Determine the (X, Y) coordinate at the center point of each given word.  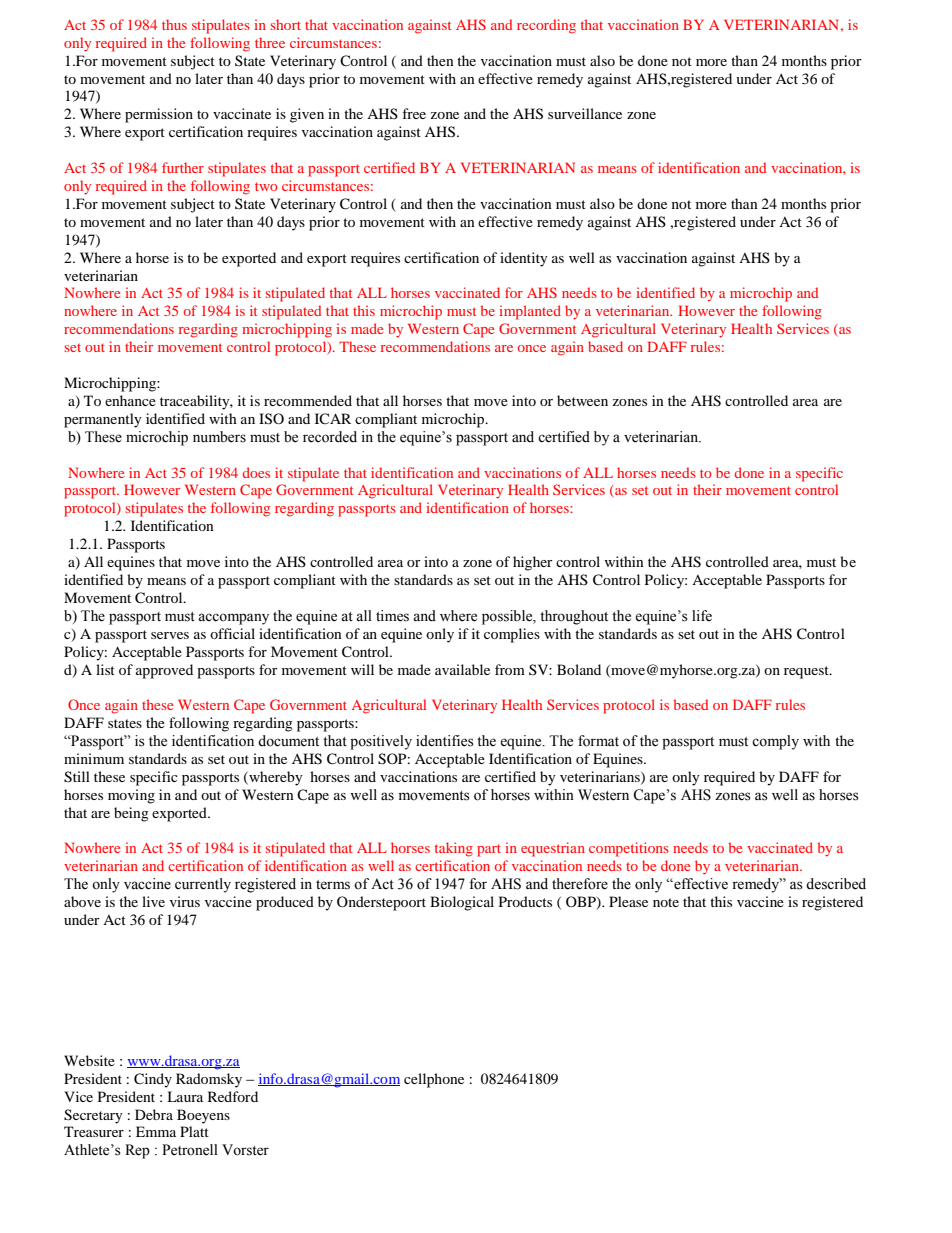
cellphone (434, 1080)
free (414, 113)
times (392, 616)
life (702, 616)
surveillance (585, 113)
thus (174, 24)
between (582, 400)
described (836, 884)
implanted (530, 312)
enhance (130, 400)
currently (203, 885)
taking (454, 849)
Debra (154, 1114)
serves (170, 635)
